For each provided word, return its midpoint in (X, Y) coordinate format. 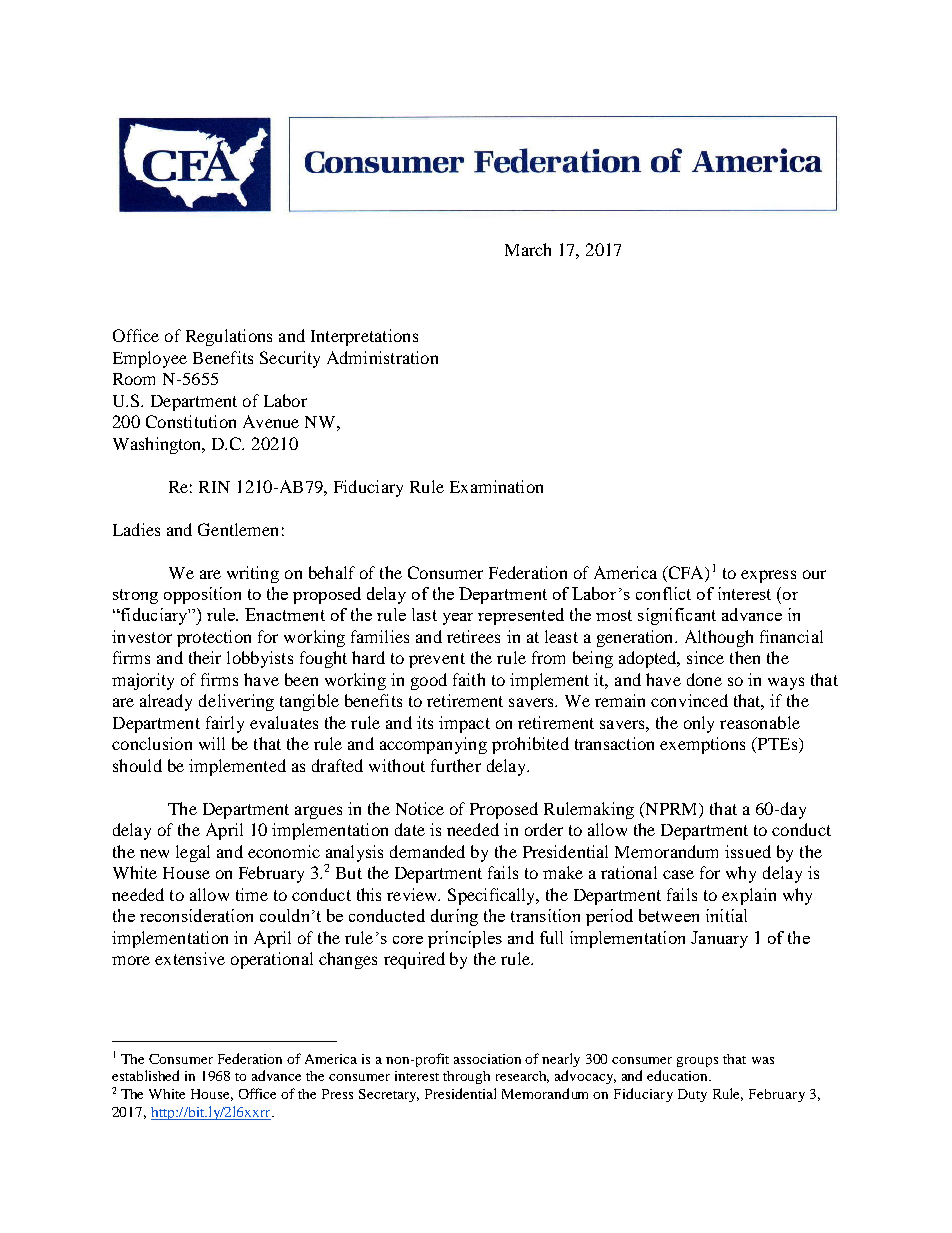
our (814, 574)
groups (697, 1062)
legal (193, 853)
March (528, 249)
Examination (496, 486)
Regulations (229, 337)
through (466, 1077)
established (145, 1075)
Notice (420, 808)
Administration (382, 357)
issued (748, 851)
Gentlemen (238, 529)
